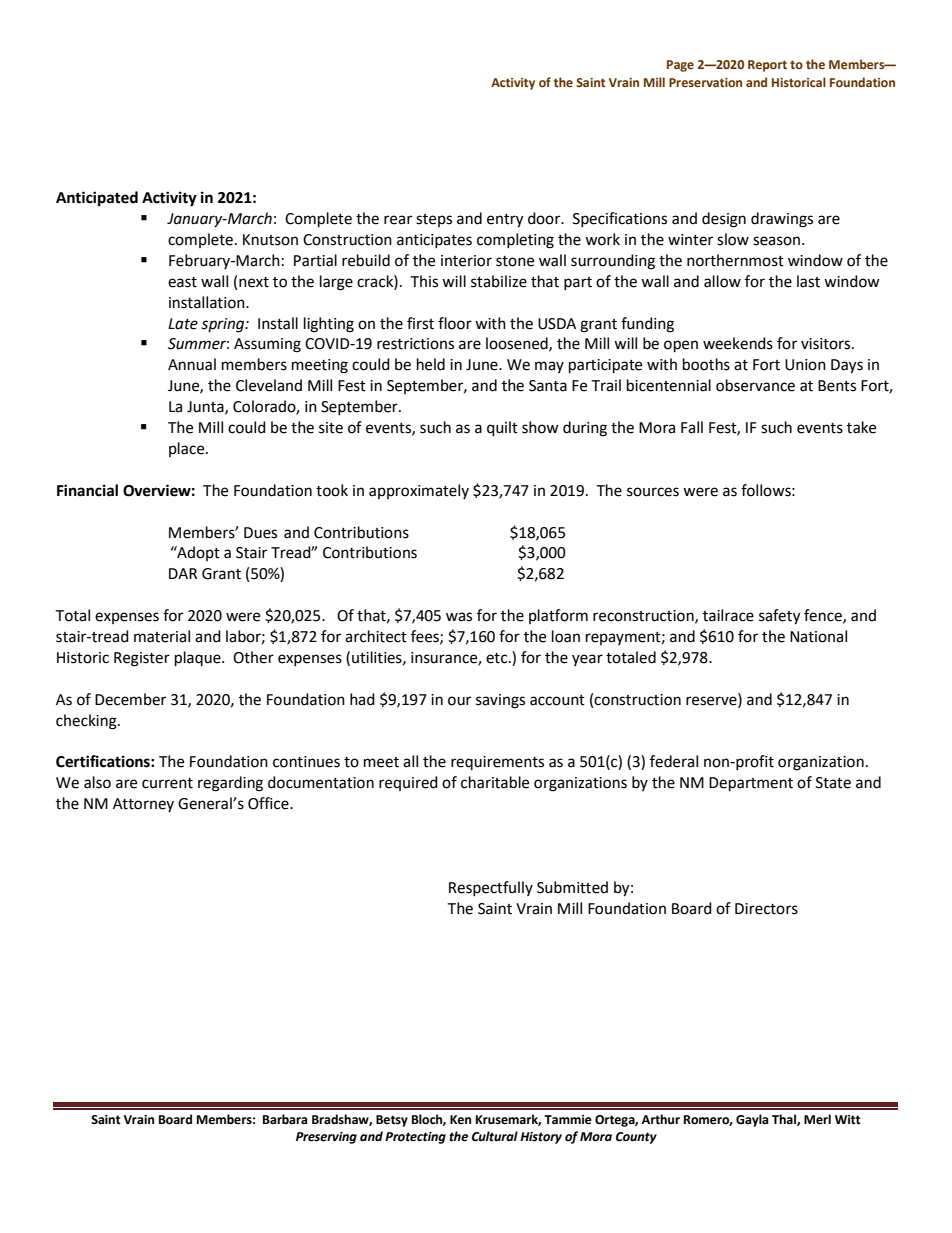 The height and width of the page is (1233, 952). What do you see at coordinates (766, 909) in the page?
I see `Directors` at bounding box center [766, 909].
